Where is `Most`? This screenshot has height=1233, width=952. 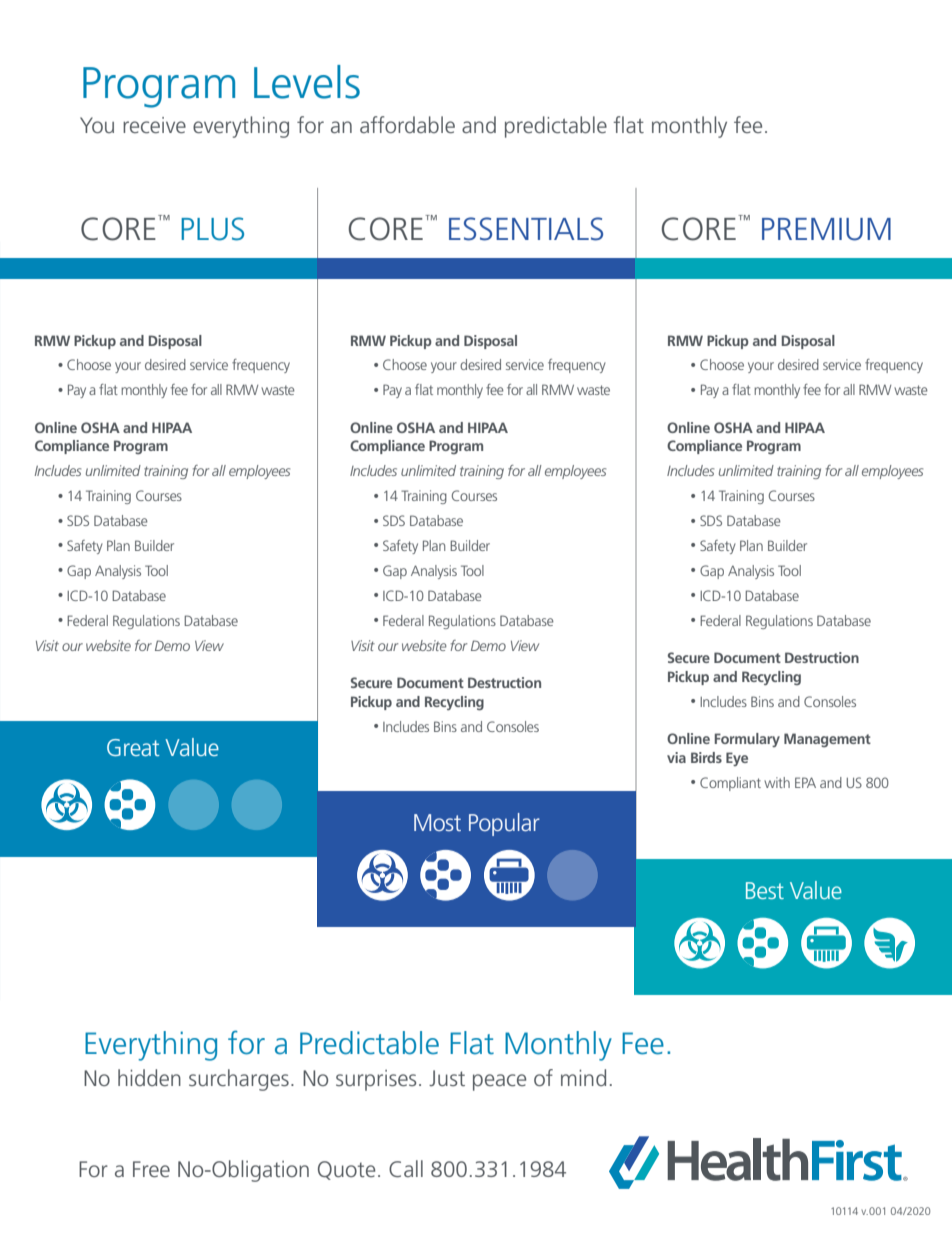 Most is located at coordinates (437, 822).
